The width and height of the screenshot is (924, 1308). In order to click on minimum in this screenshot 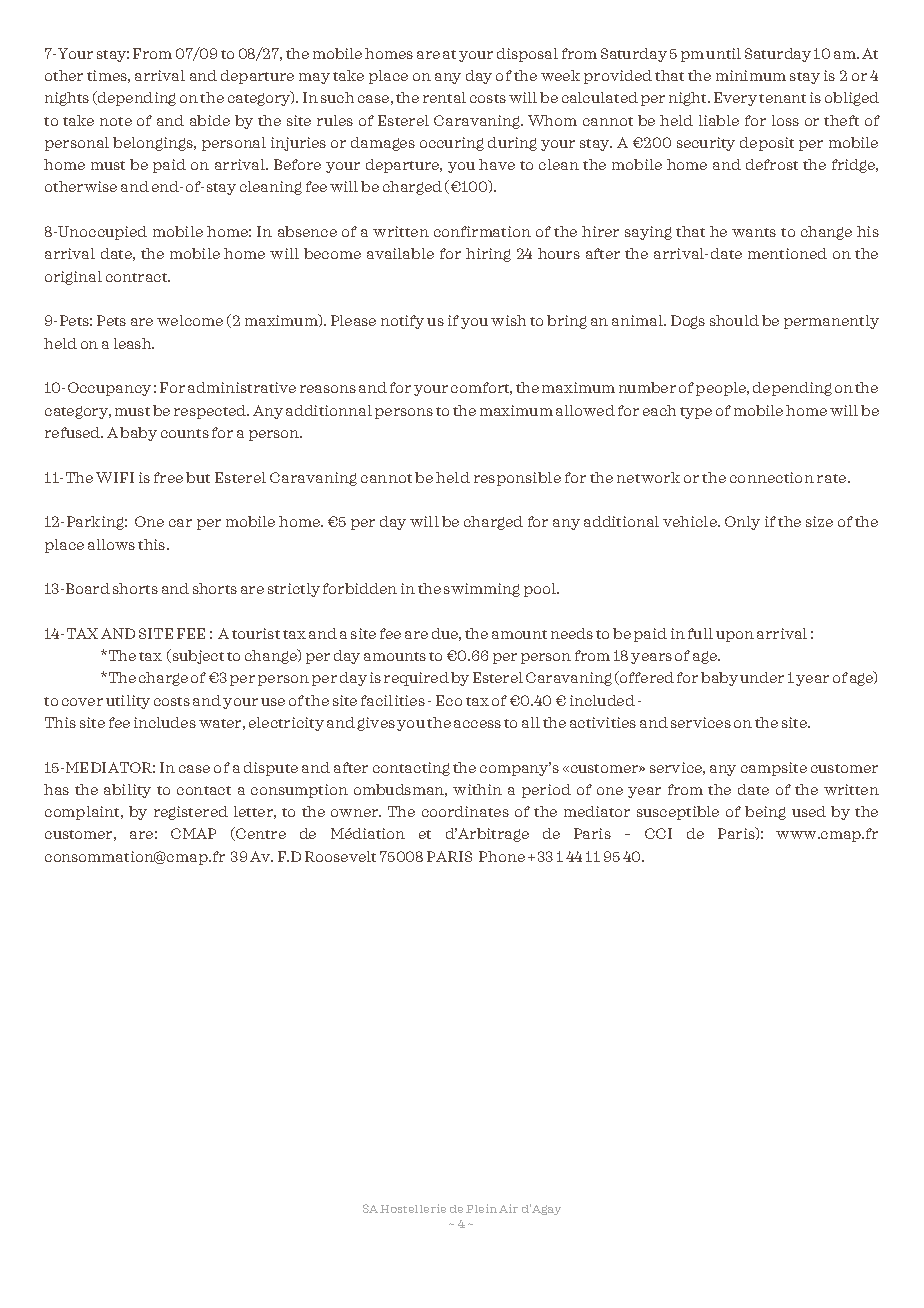, I will do `click(751, 75)`.
